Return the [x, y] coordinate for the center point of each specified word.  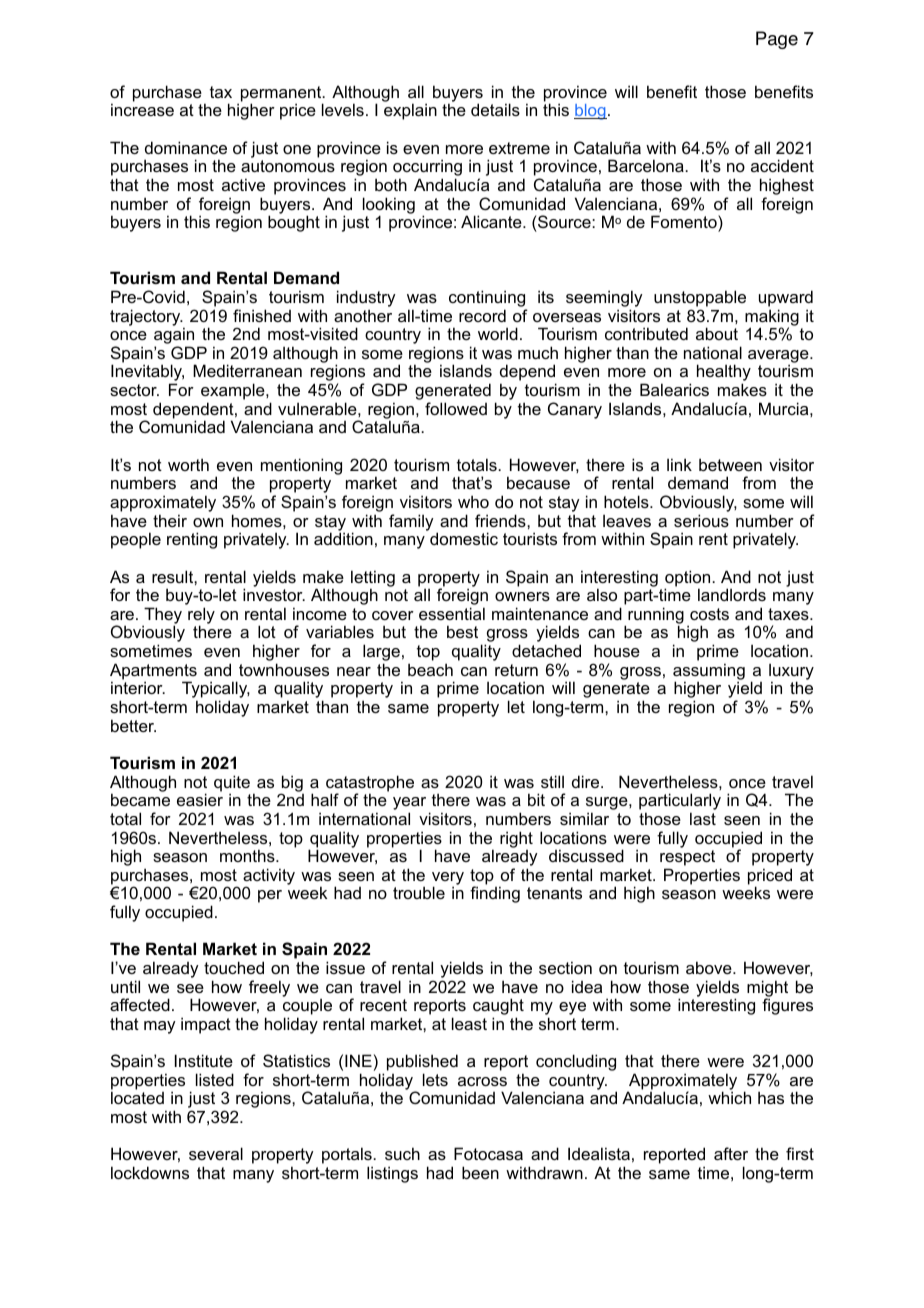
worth [188, 464]
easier [200, 799]
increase [142, 109]
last [703, 818]
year [409, 805]
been [480, 1172]
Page [777, 40]
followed [456, 408]
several [216, 1153]
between [730, 464]
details [495, 109]
